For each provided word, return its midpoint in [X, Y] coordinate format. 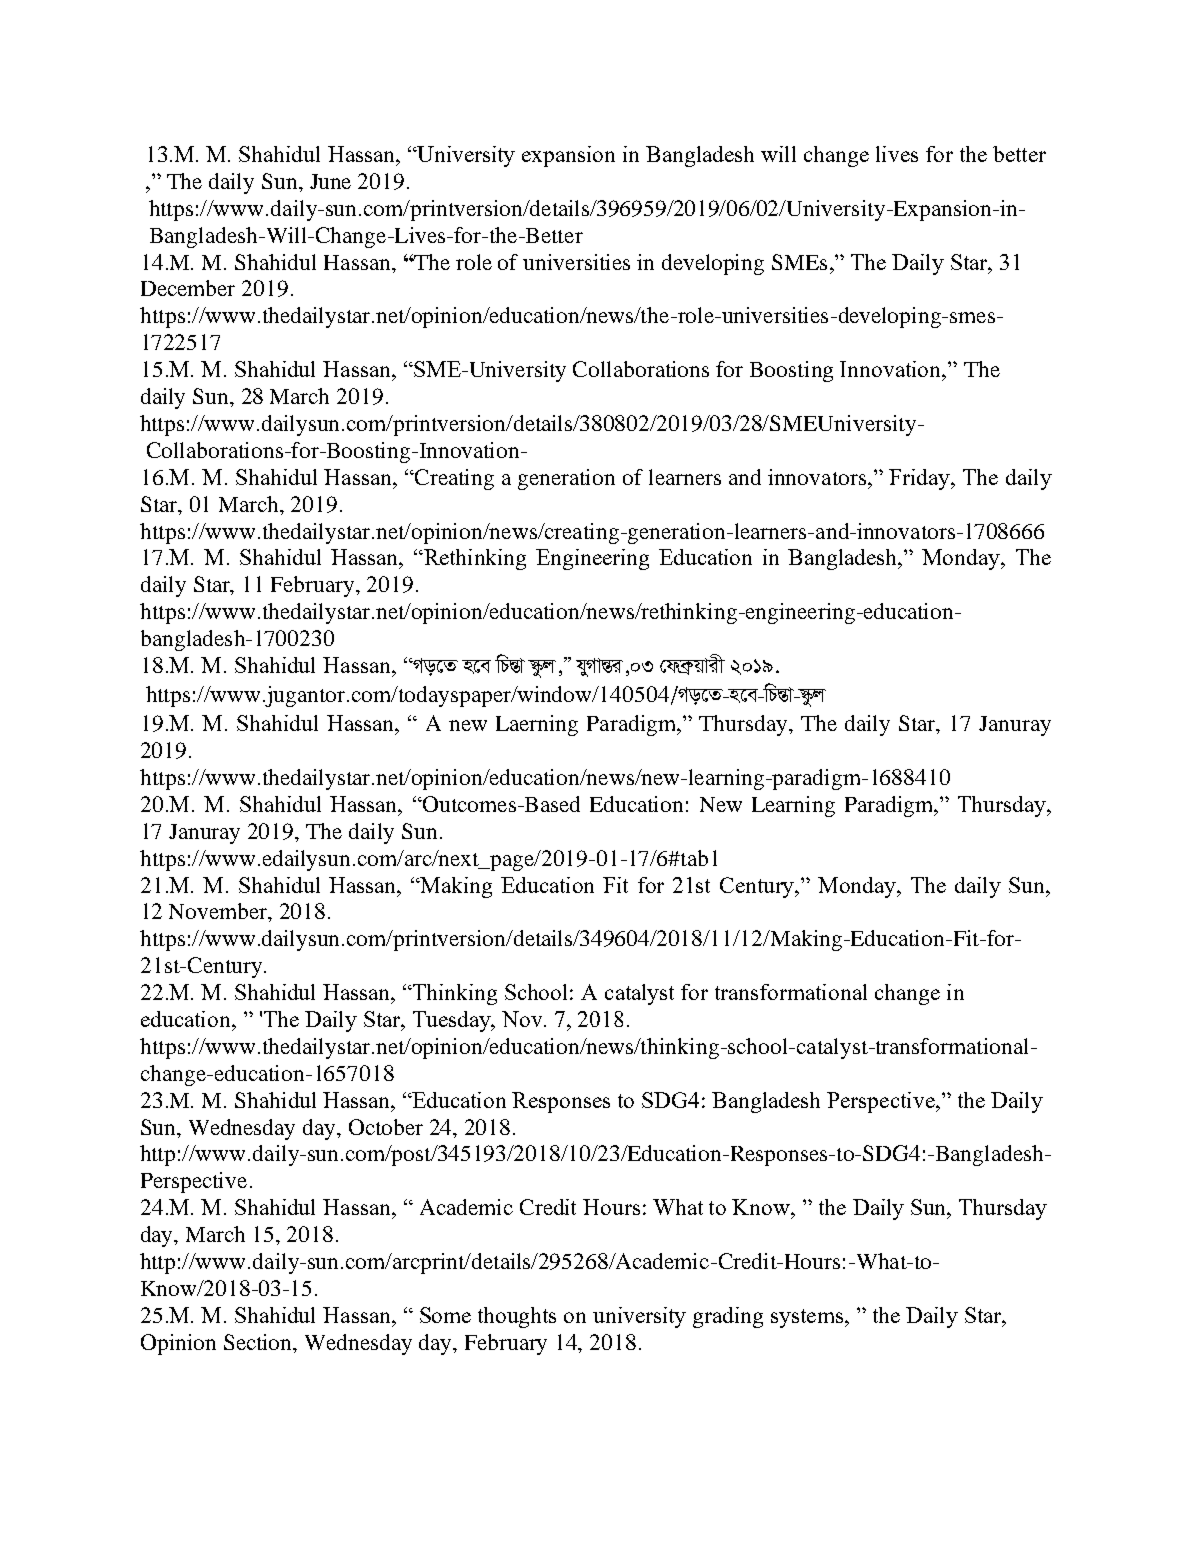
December [188, 288]
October [386, 1127]
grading [728, 1317]
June [330, 181]
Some [445, 1315]
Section [259, 1342]
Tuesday [453, 1021]
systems [808, 1318]
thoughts [517, 1317]
